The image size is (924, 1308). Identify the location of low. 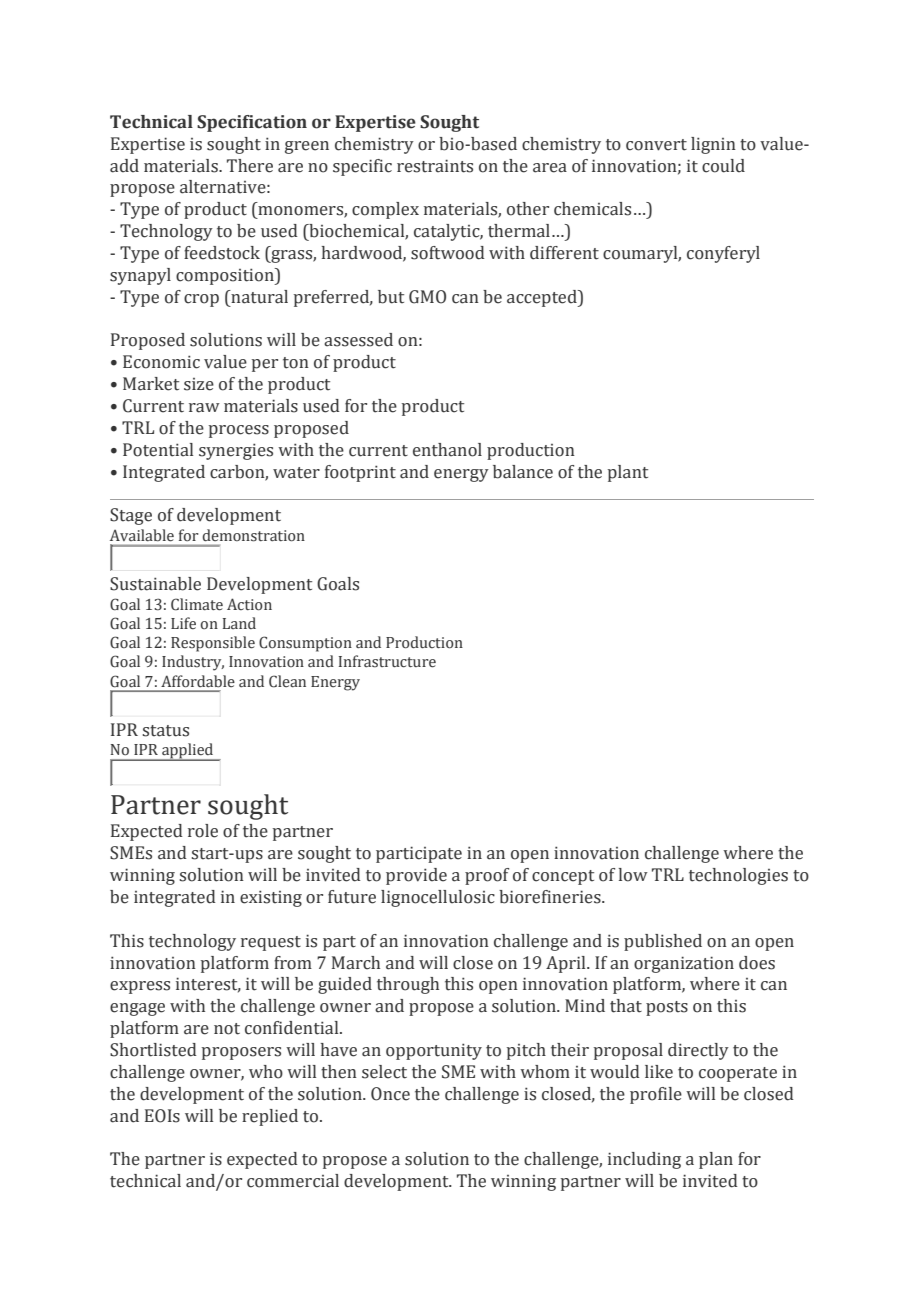
(633, 875).
